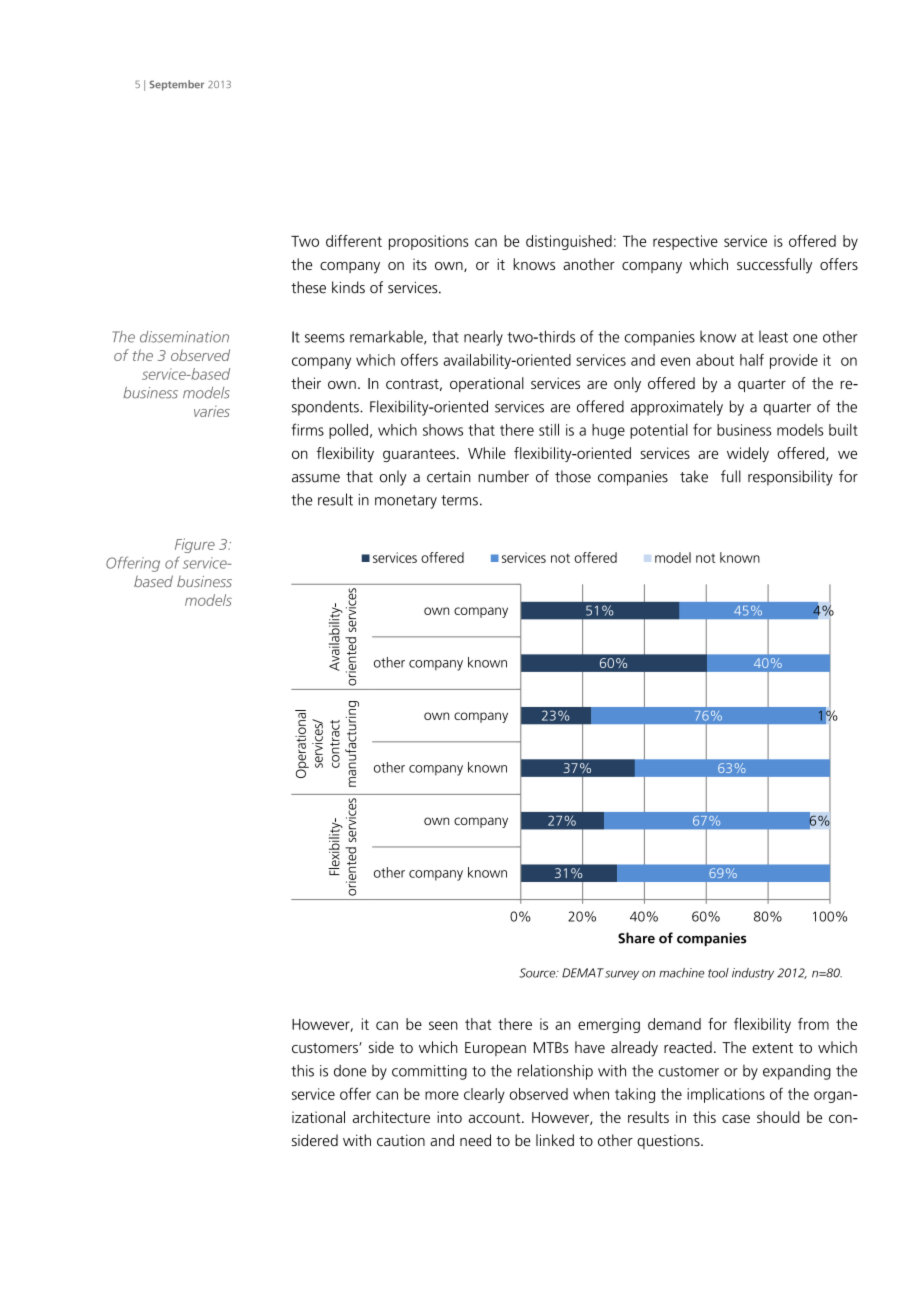 This screenshot has width=924, height=1308. I want to click on done, so click(350, 1070).
